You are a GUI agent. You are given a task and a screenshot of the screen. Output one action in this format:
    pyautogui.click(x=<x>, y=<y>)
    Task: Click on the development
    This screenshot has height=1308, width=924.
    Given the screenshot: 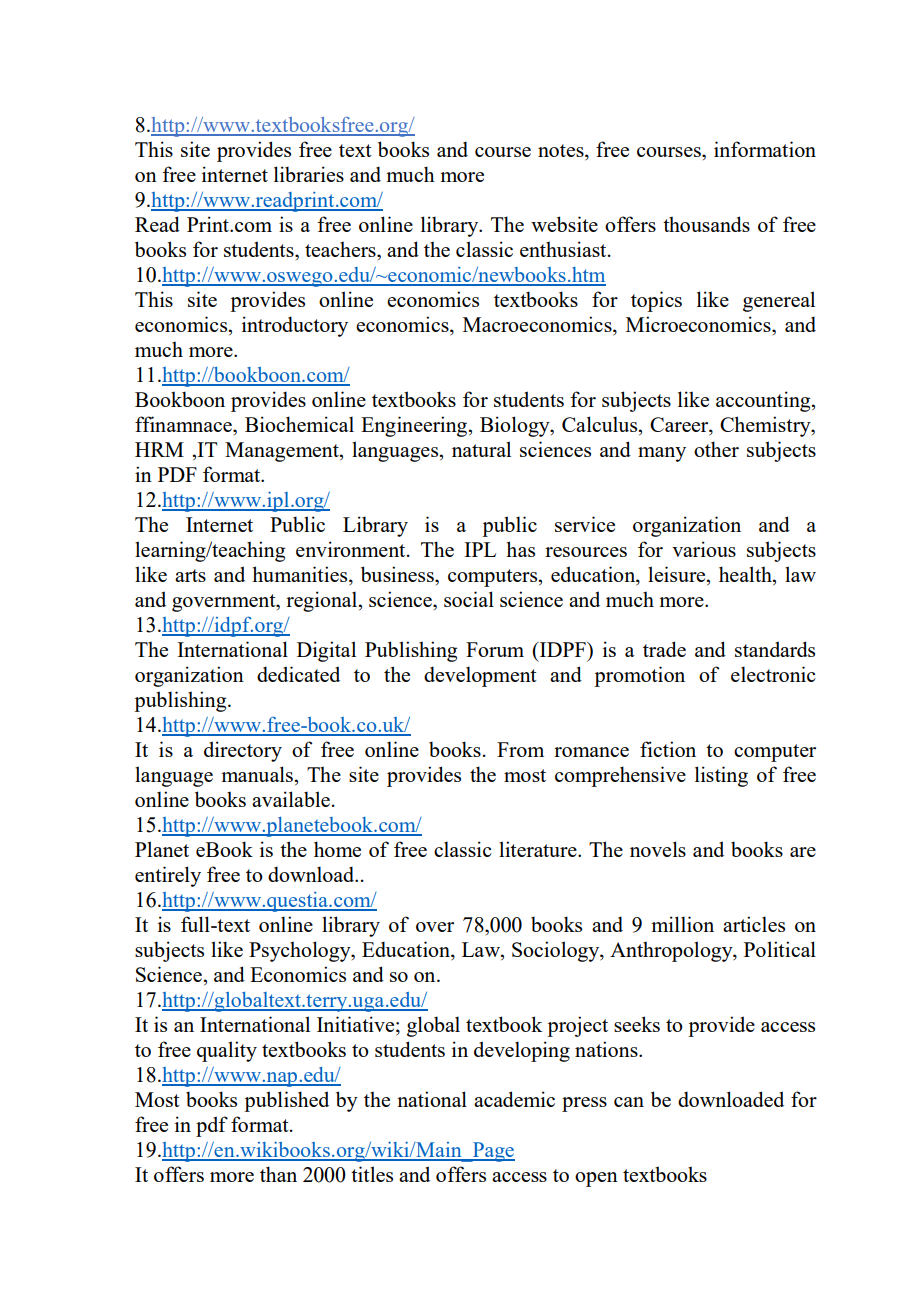 What is the action you would take?
    pyautogui.click(x=480, y=676)
